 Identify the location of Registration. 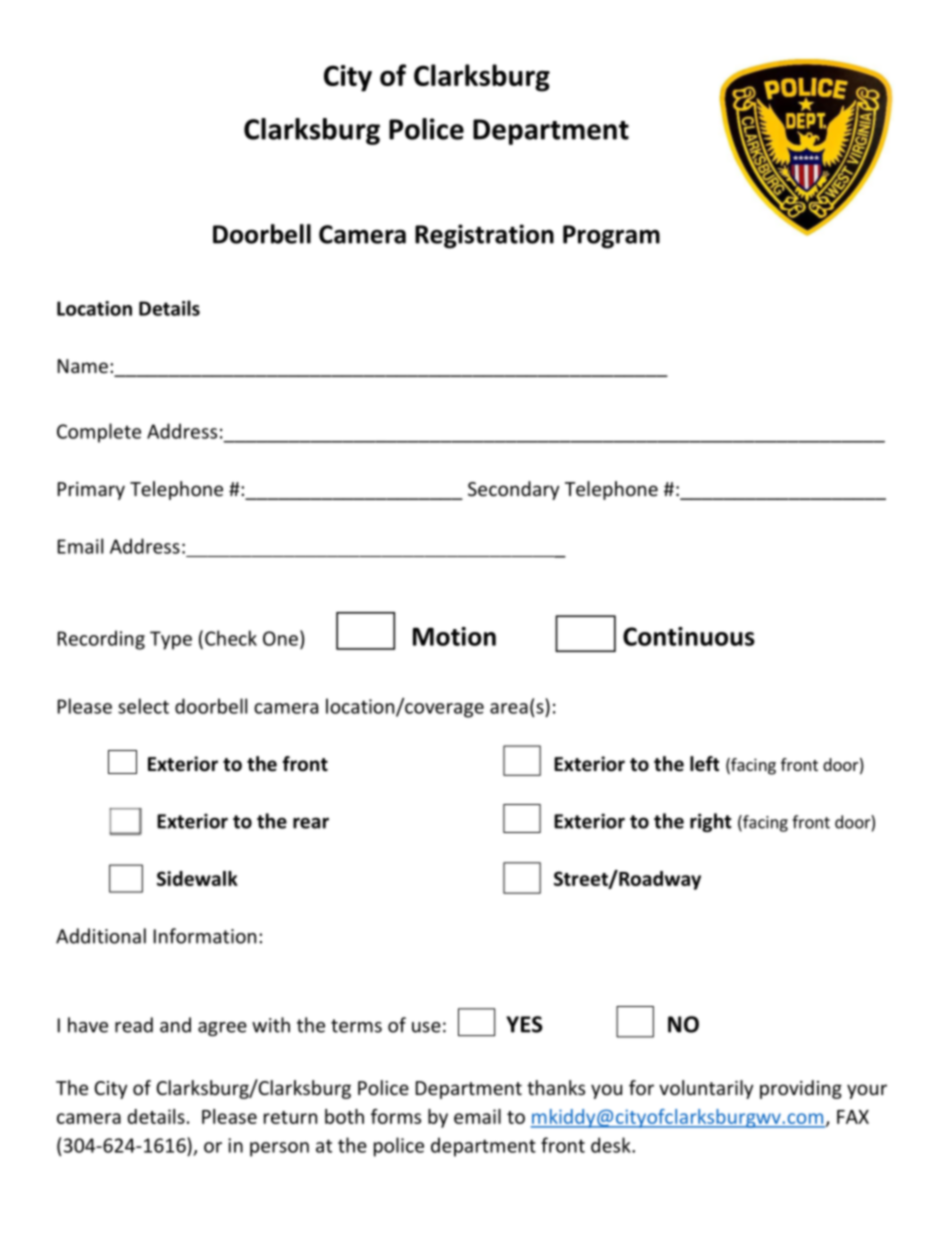
(484, 236).
